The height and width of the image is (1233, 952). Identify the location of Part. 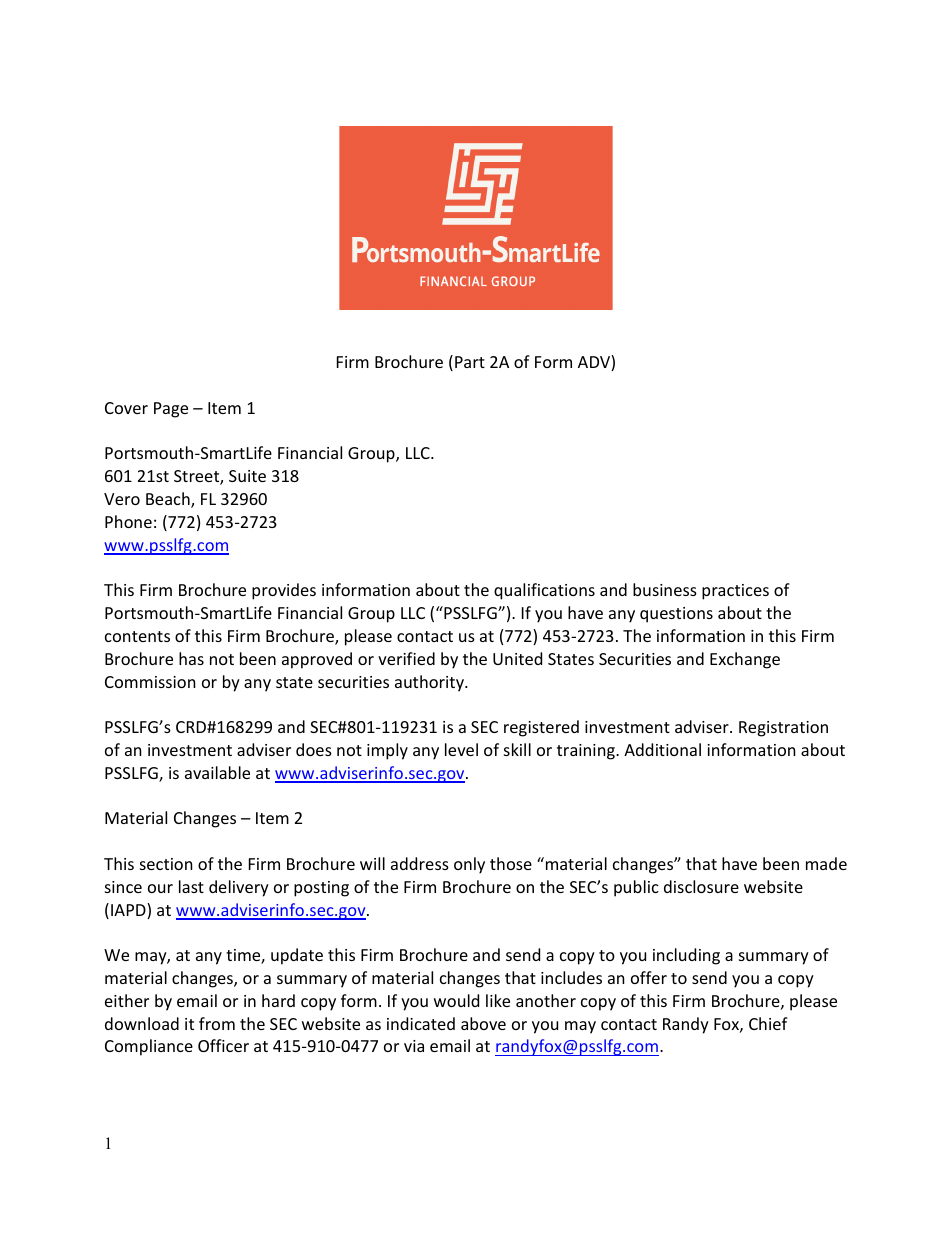
(470, 362).
